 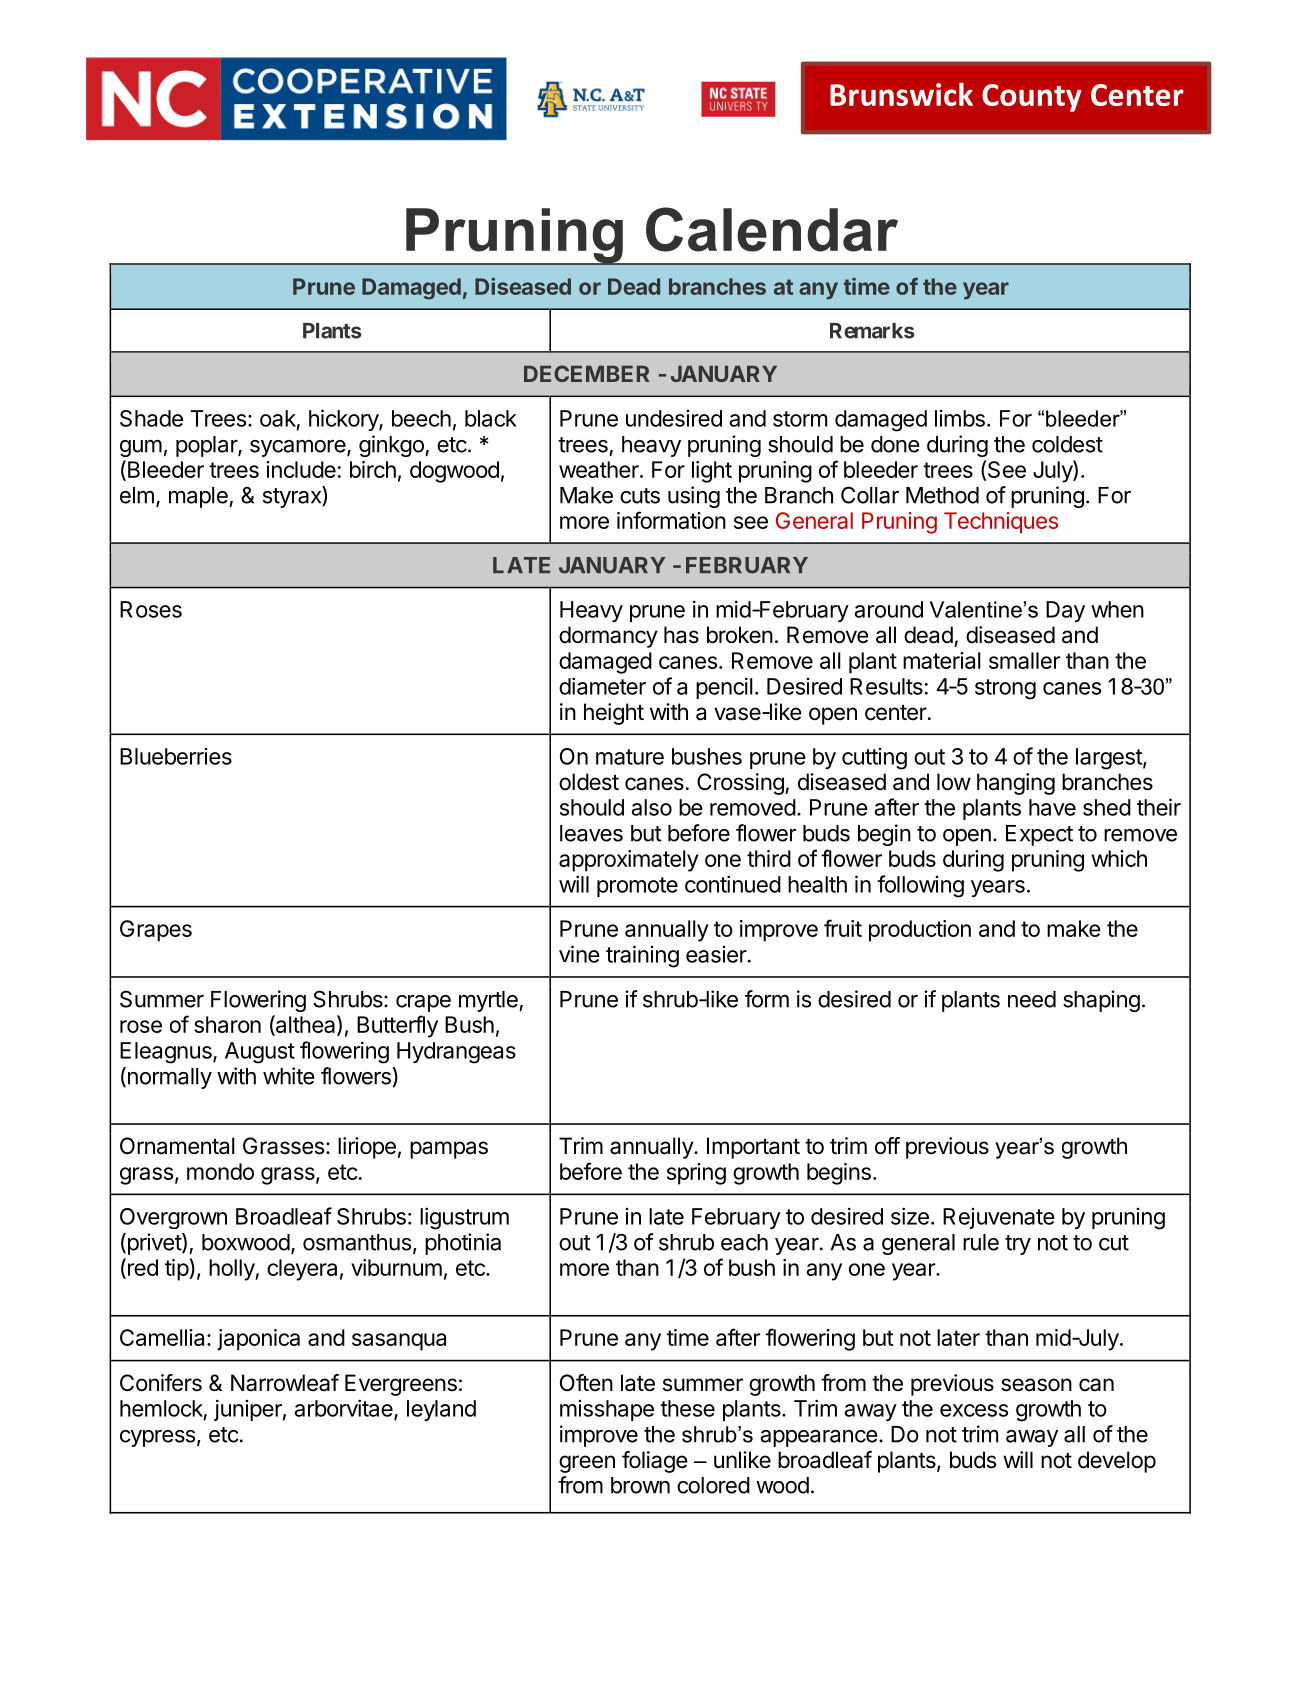 What do you see at coordinates (652, 807) in the screenshot?
I see `also` at bounding box center [652, 807].
